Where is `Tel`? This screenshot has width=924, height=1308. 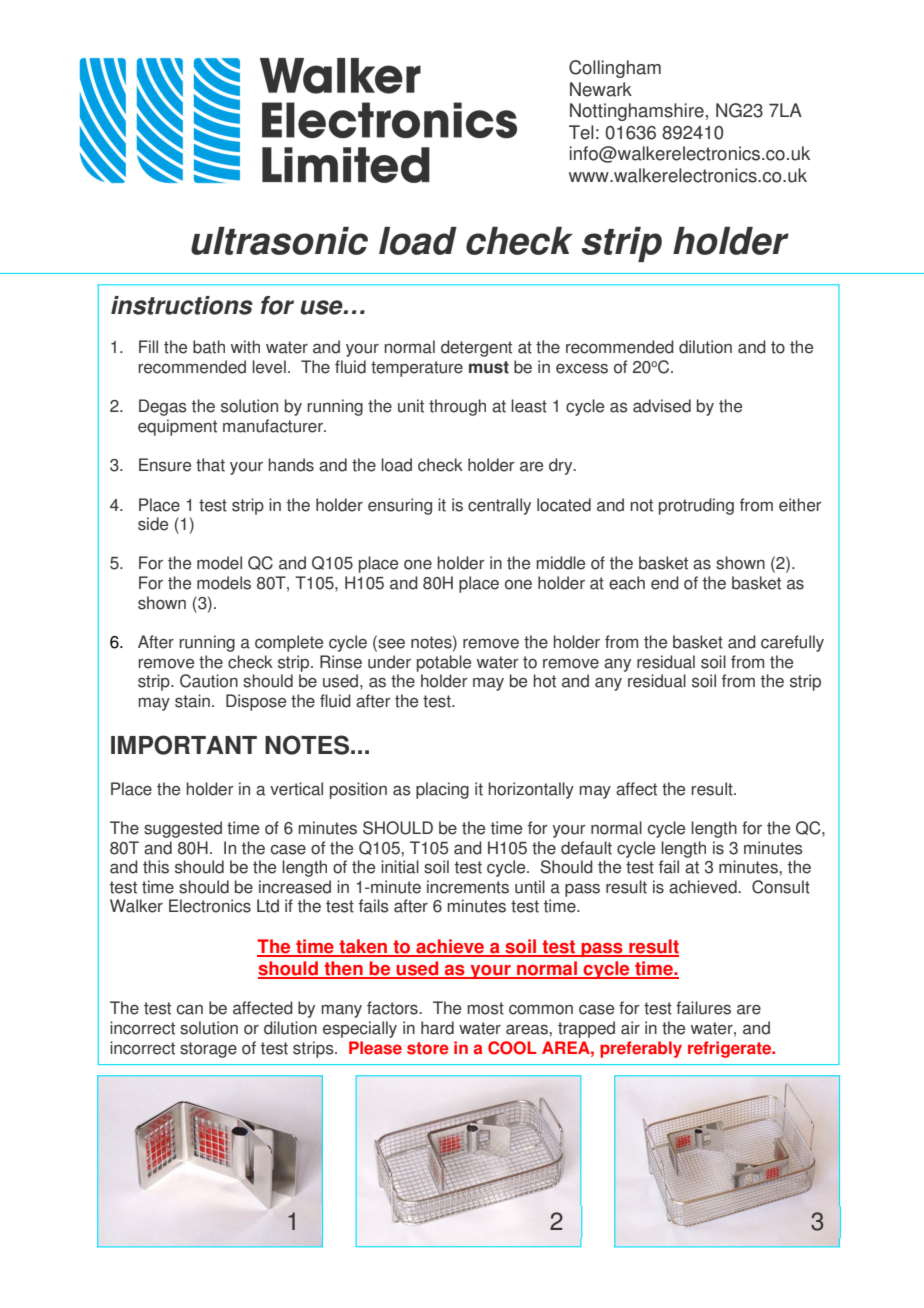 Tel is located at coordinates (581, 132).
